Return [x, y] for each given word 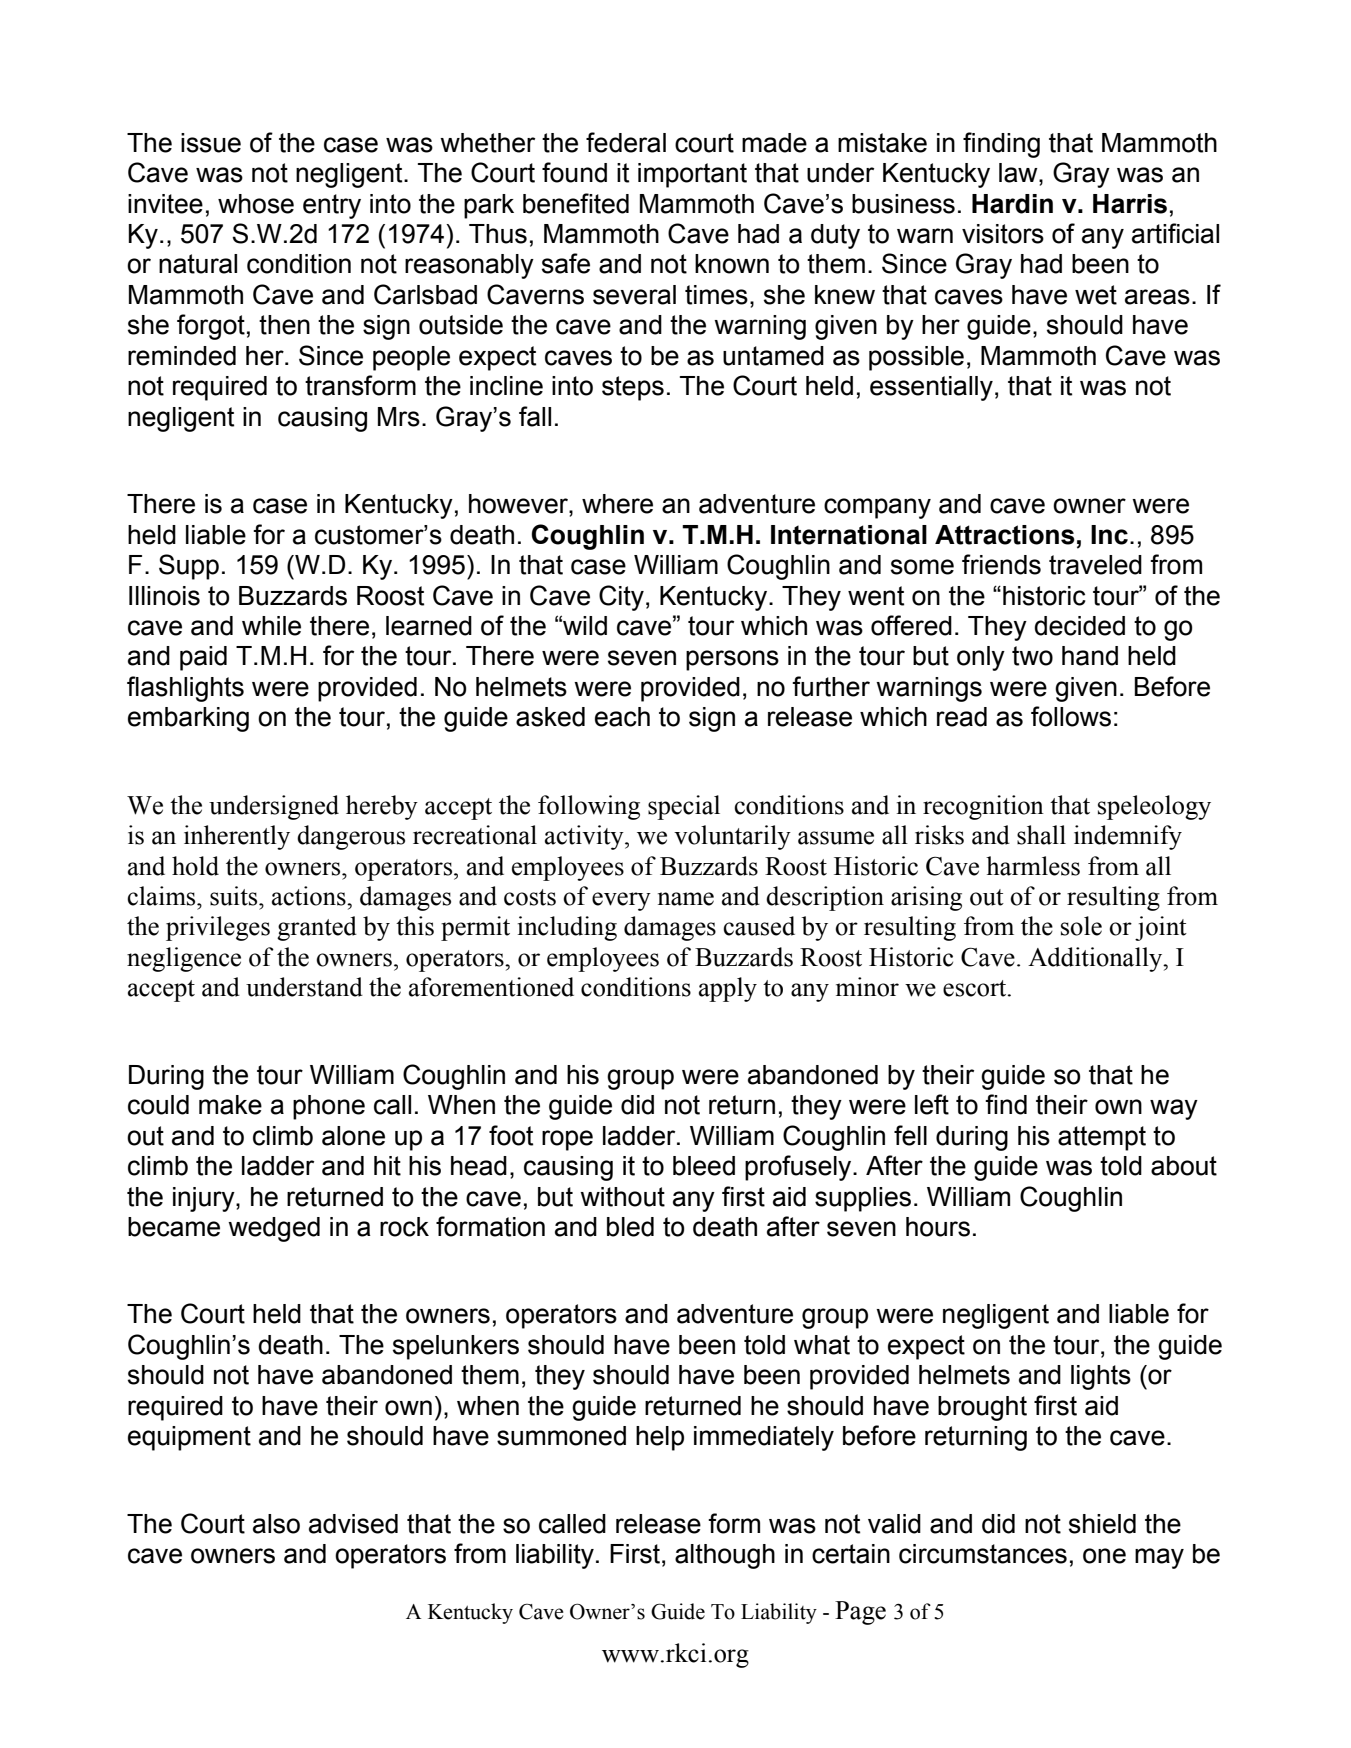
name [686, 899]
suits [235, 896]
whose [256, 204]
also [276, 1524]
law [1019, 173]
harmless [1033, 866]
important [692, 175]
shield [1102, 1524]
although [725, 1556]
